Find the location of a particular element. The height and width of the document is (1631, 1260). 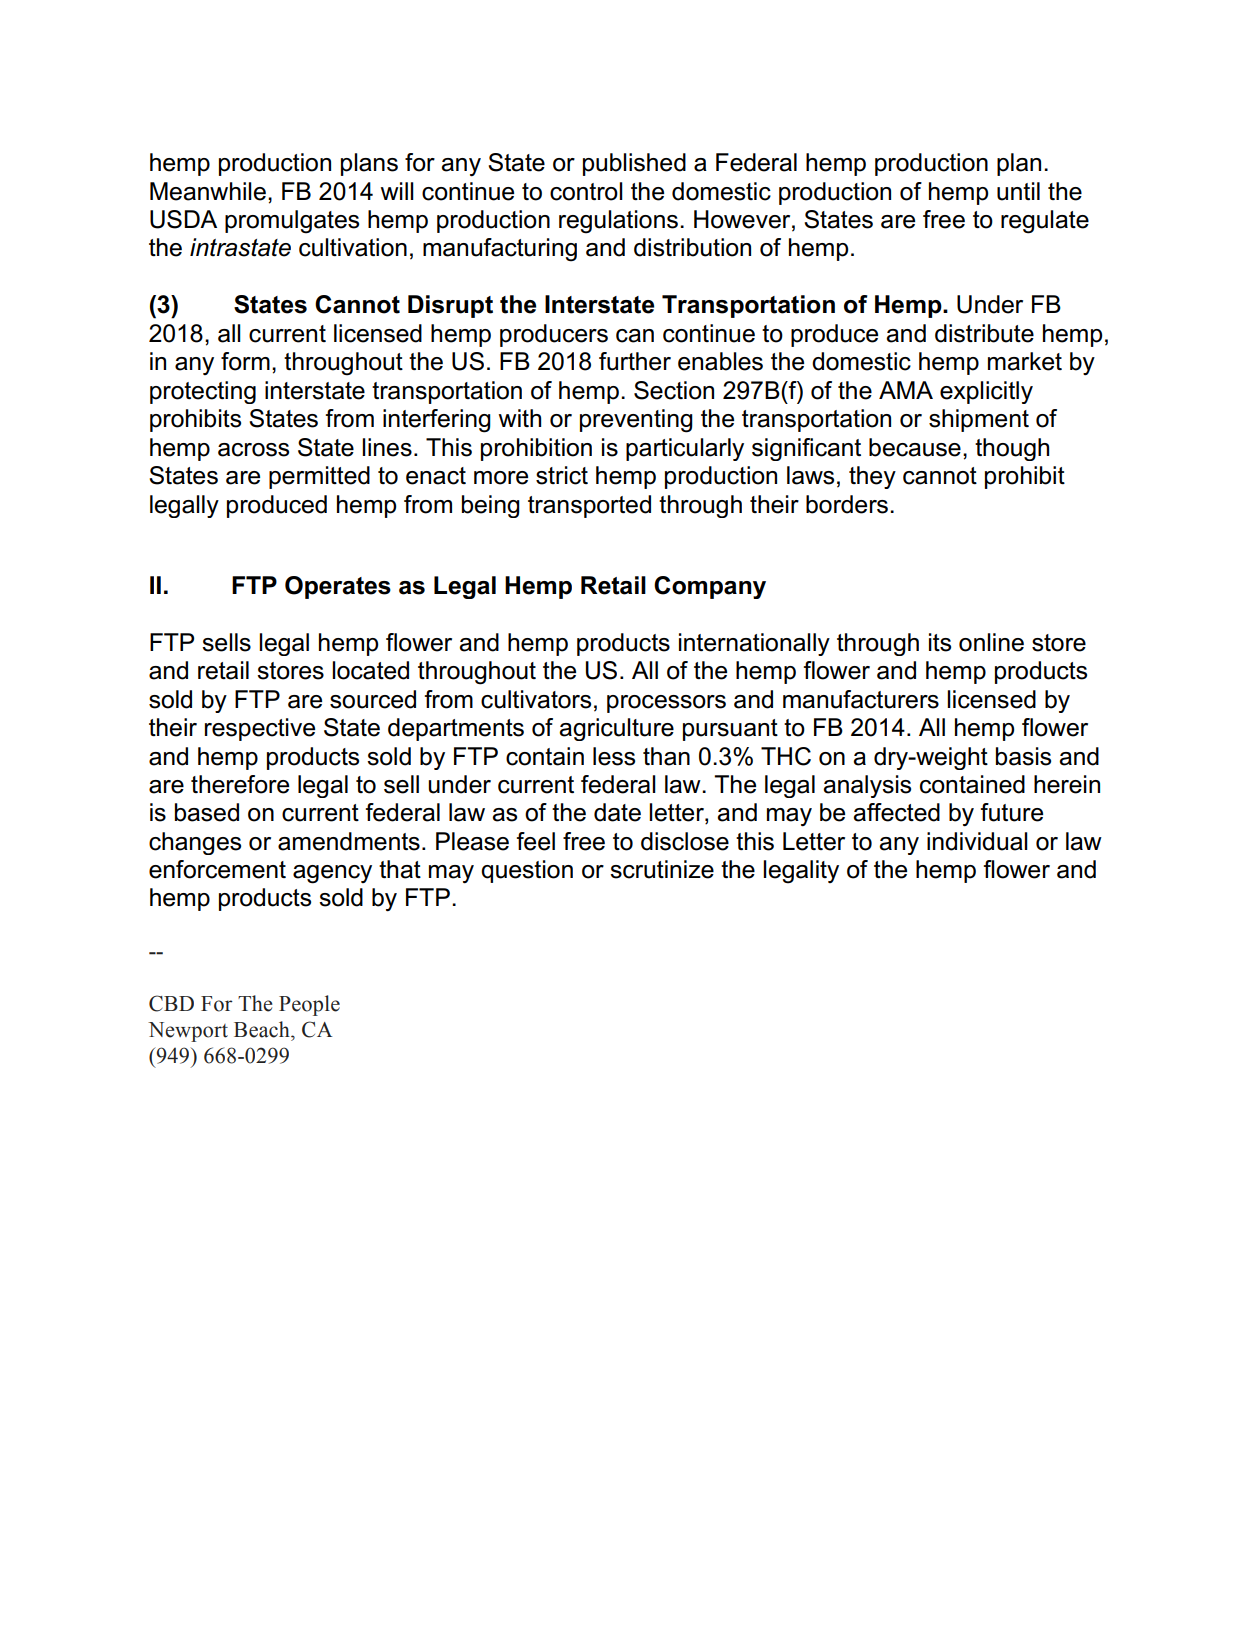

explicitly is located at coordinates (986, 392).
